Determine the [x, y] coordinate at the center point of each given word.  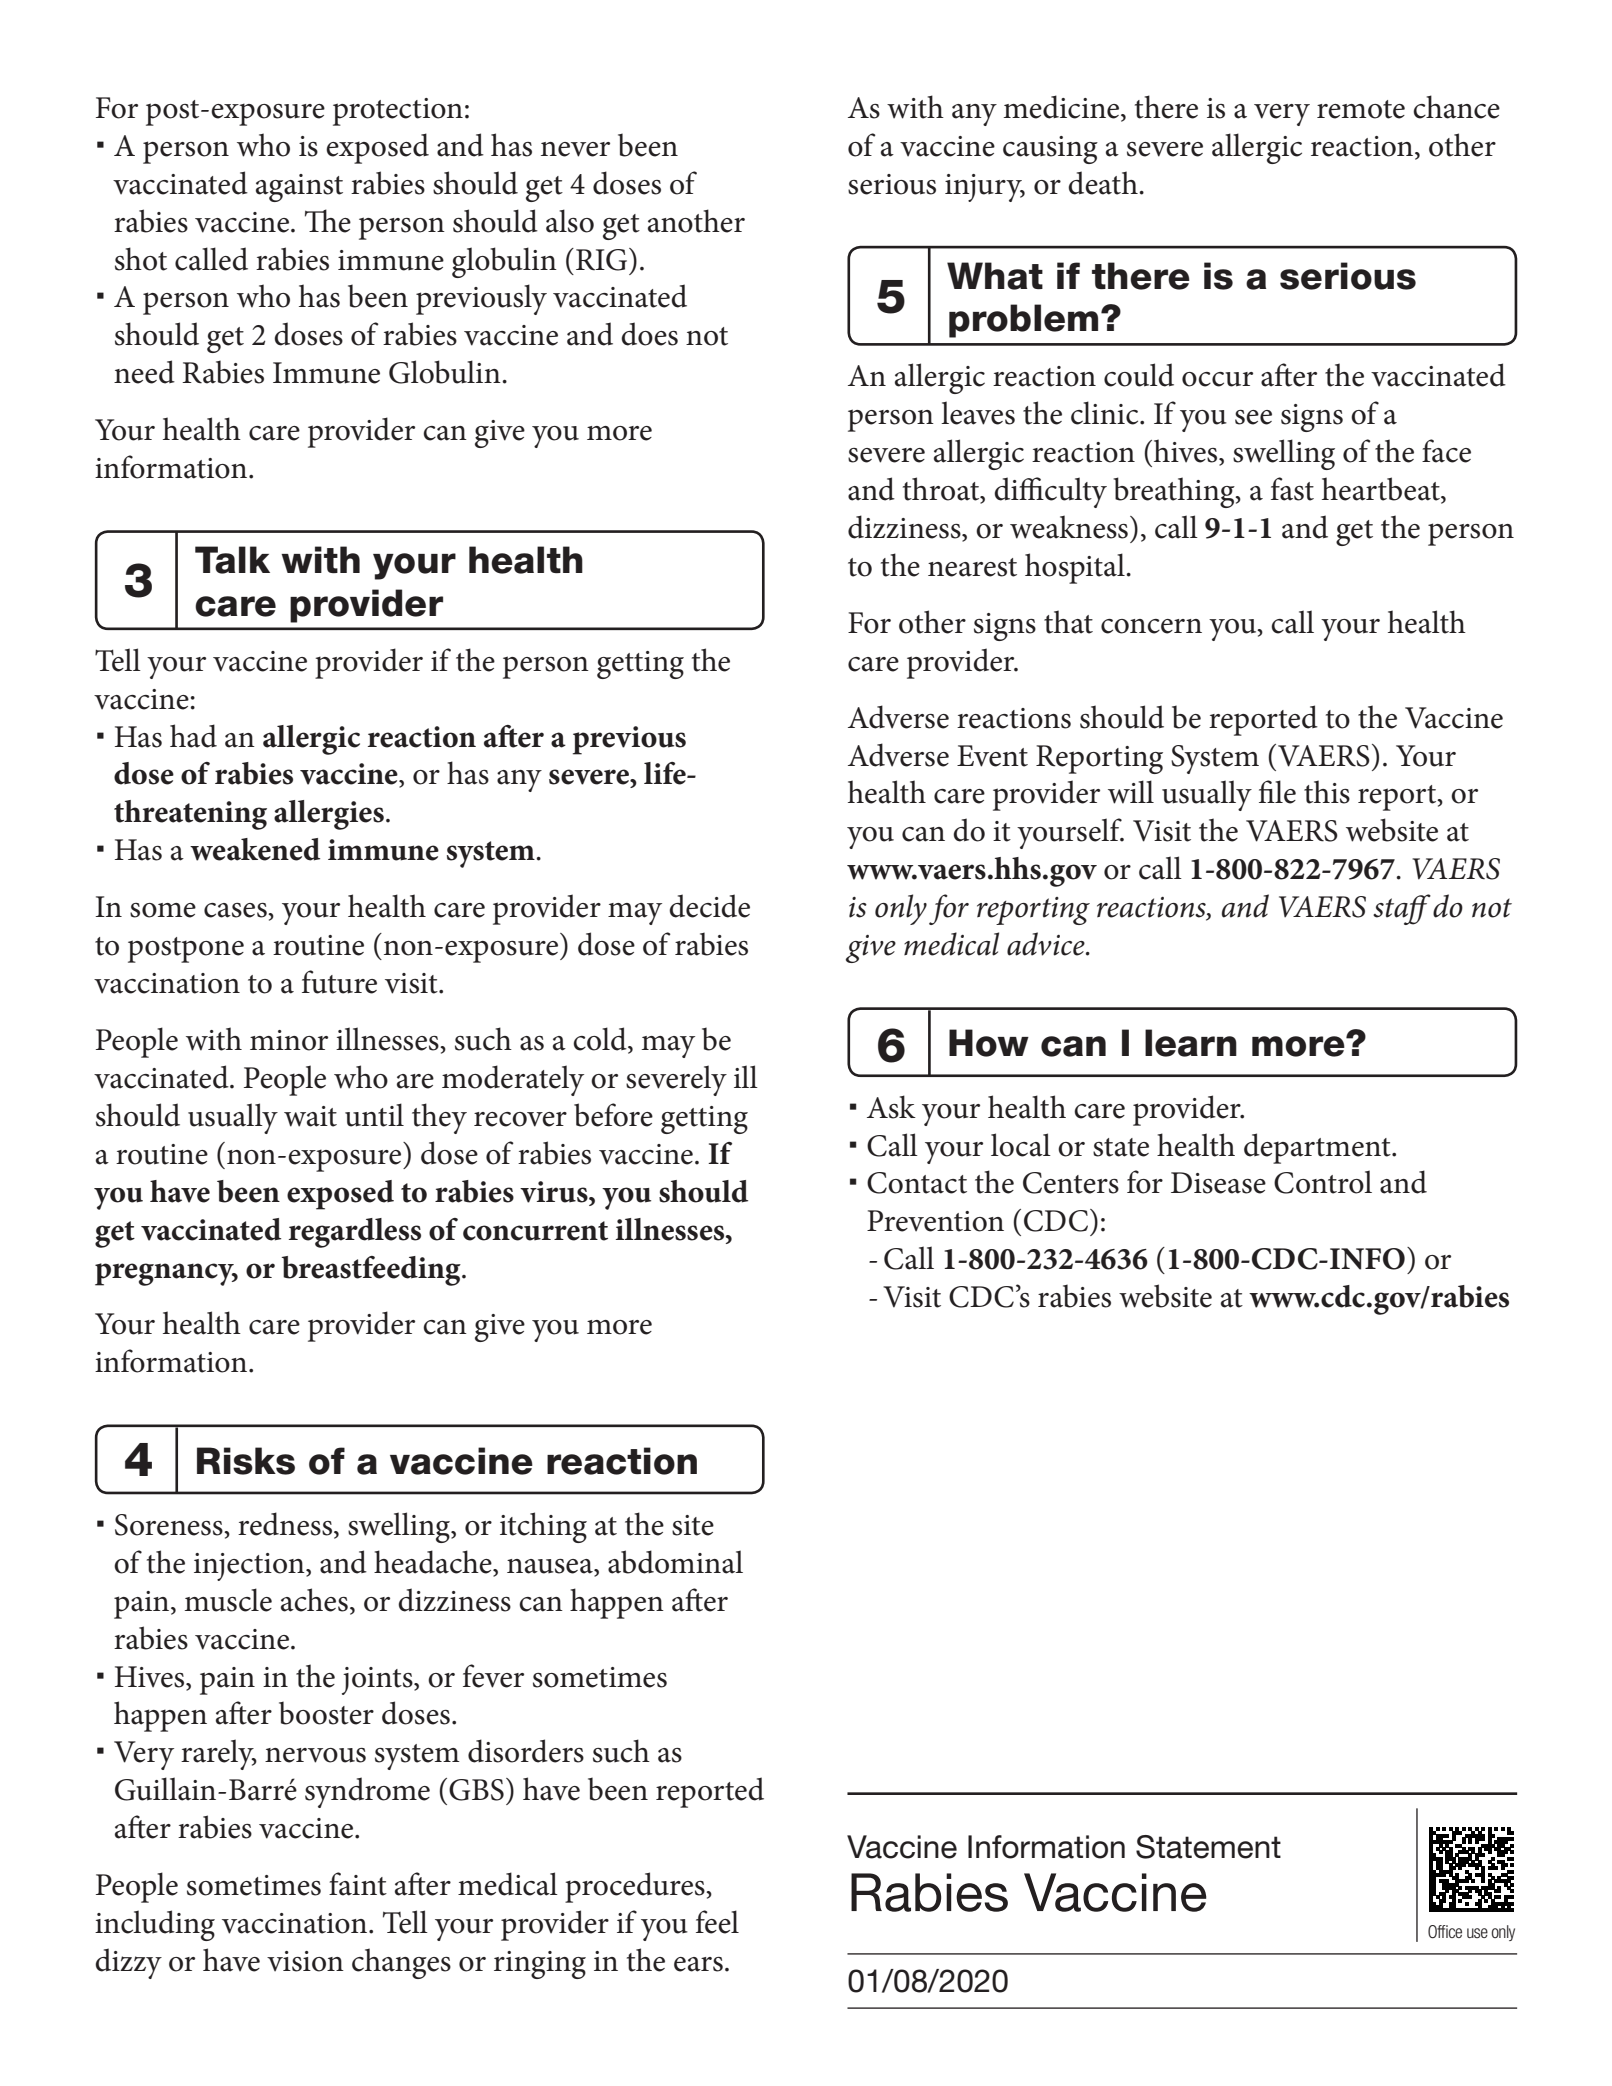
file [1277, 792]
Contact [917, 1183]
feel [717, 1922]
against [299, 188]
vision [305, 1961]
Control [1323, 1182]
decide [709, 906]
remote [1361, 109]
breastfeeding [372, 1271]
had [193, 736]
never [575, 149]
